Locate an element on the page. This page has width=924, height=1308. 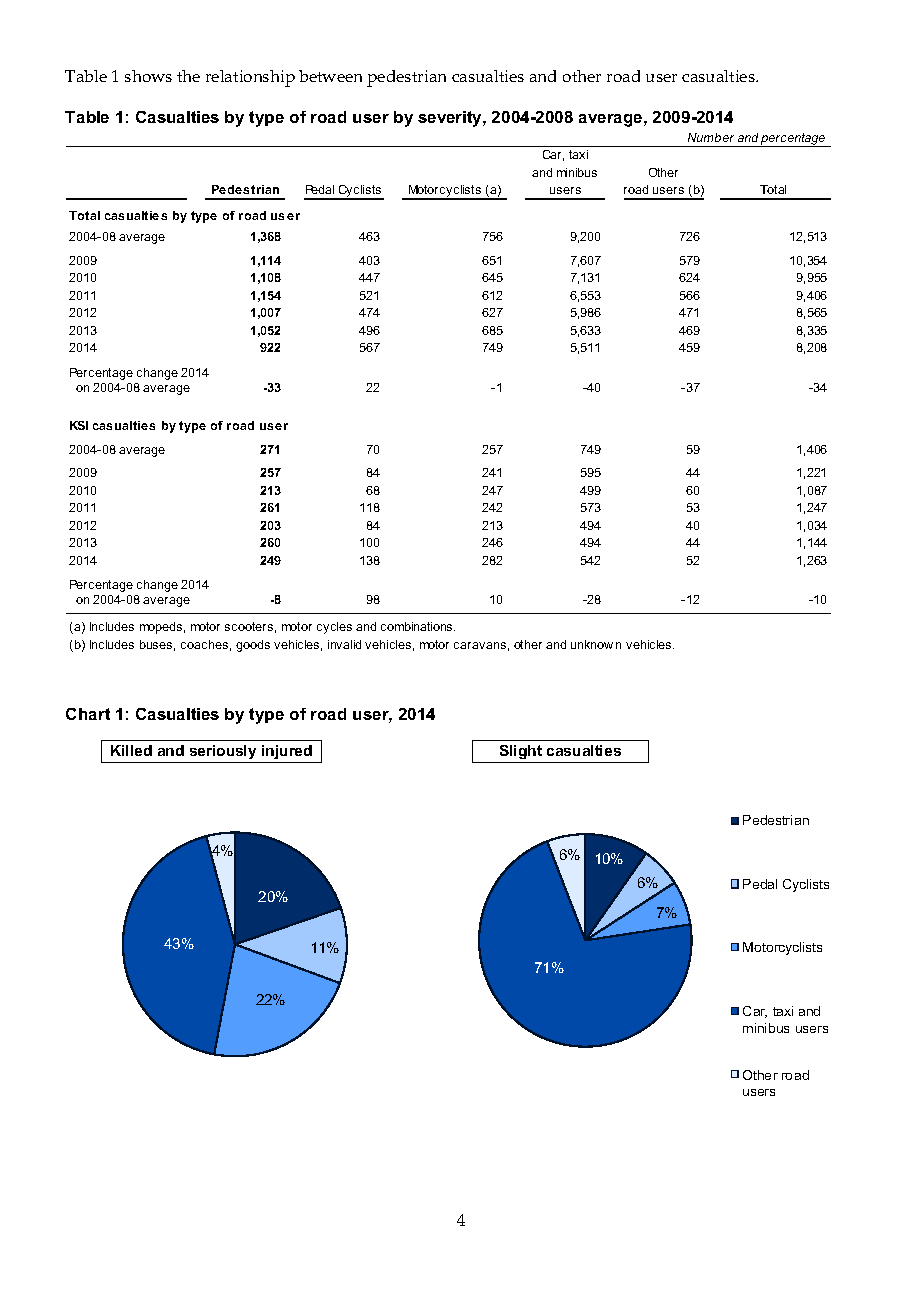
Number is located at coordinates (711, 137).
